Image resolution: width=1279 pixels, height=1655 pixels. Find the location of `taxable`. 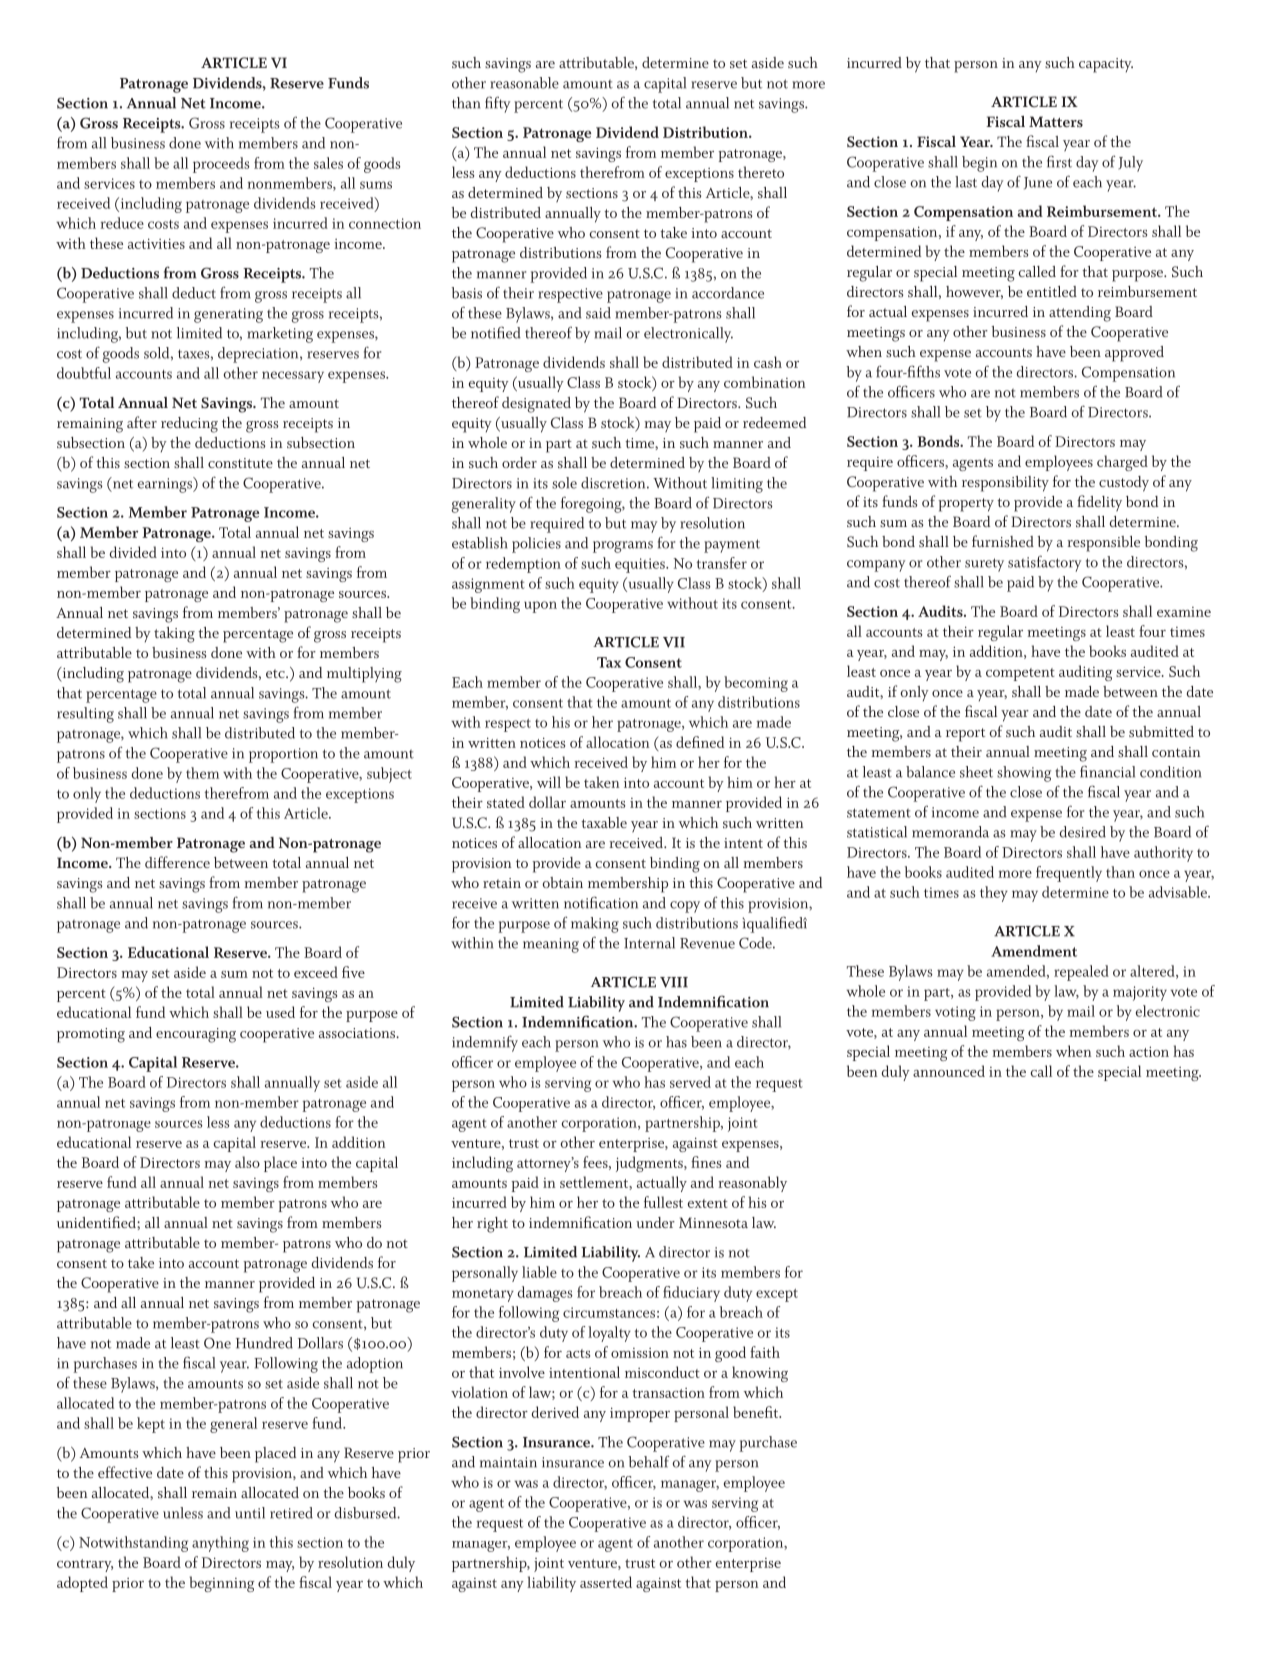

taxable is located at coordinates (604, 822).
